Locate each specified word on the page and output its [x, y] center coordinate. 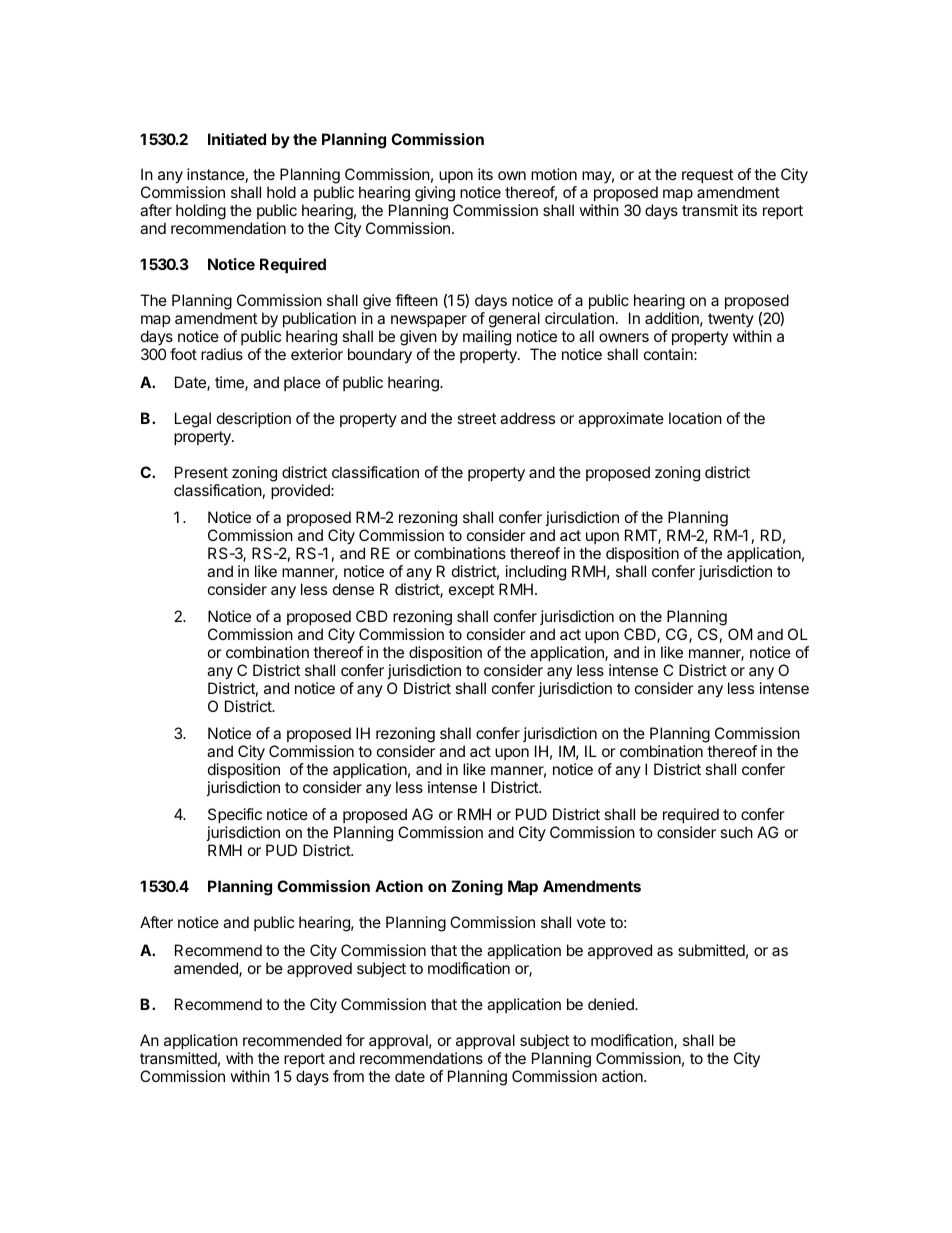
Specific [235, 817]
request [707, 176]
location [695, 418]
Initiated [237, 139]
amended [207, 969]
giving [435, 195]
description [254, 419]
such [736, 832]
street [476, 418]
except [471, 591]
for [355, 1040]
